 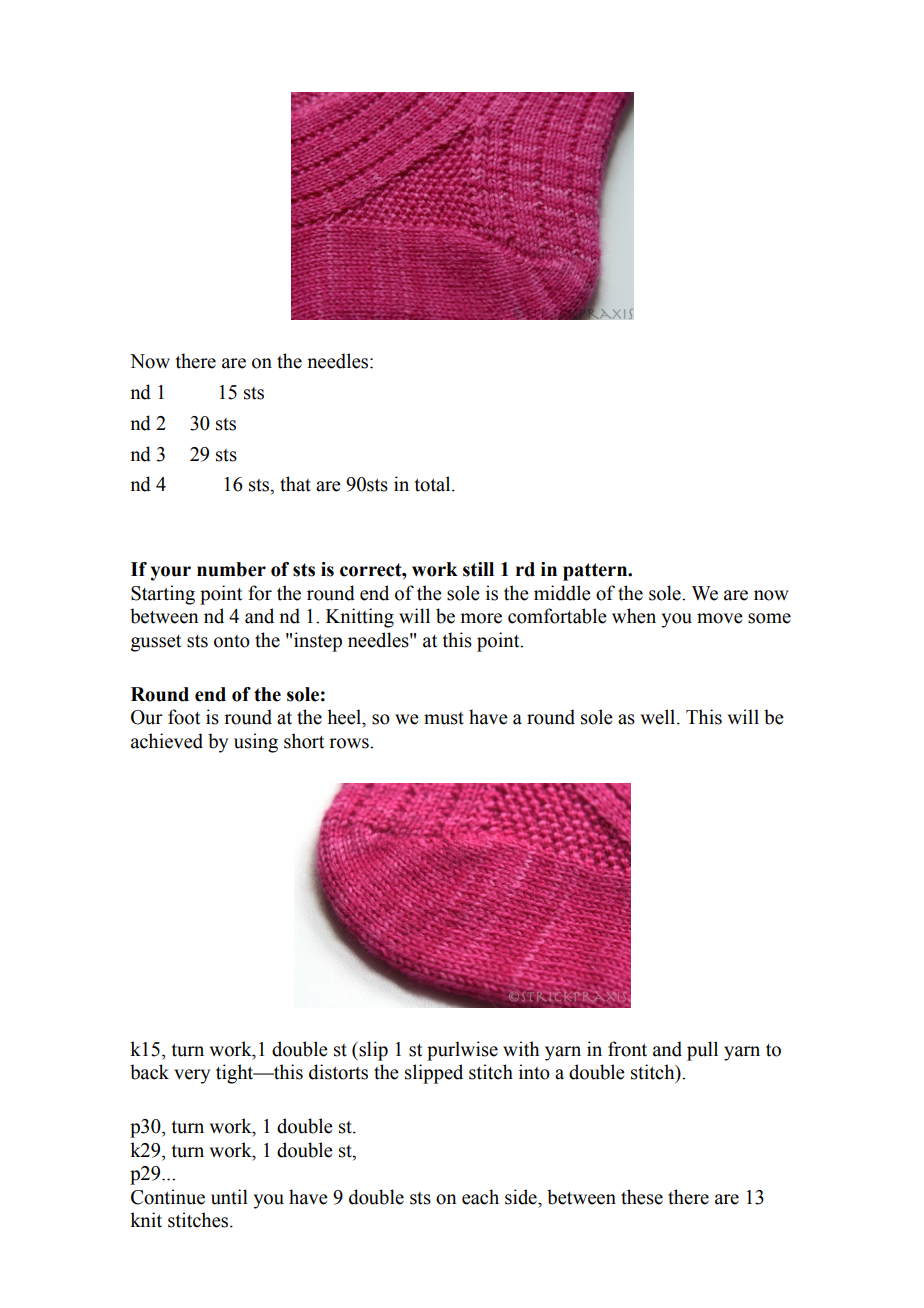 What do you see at coordinates (596, 572) in the document?
I see `pattern` at bounding box center [596, 572].
